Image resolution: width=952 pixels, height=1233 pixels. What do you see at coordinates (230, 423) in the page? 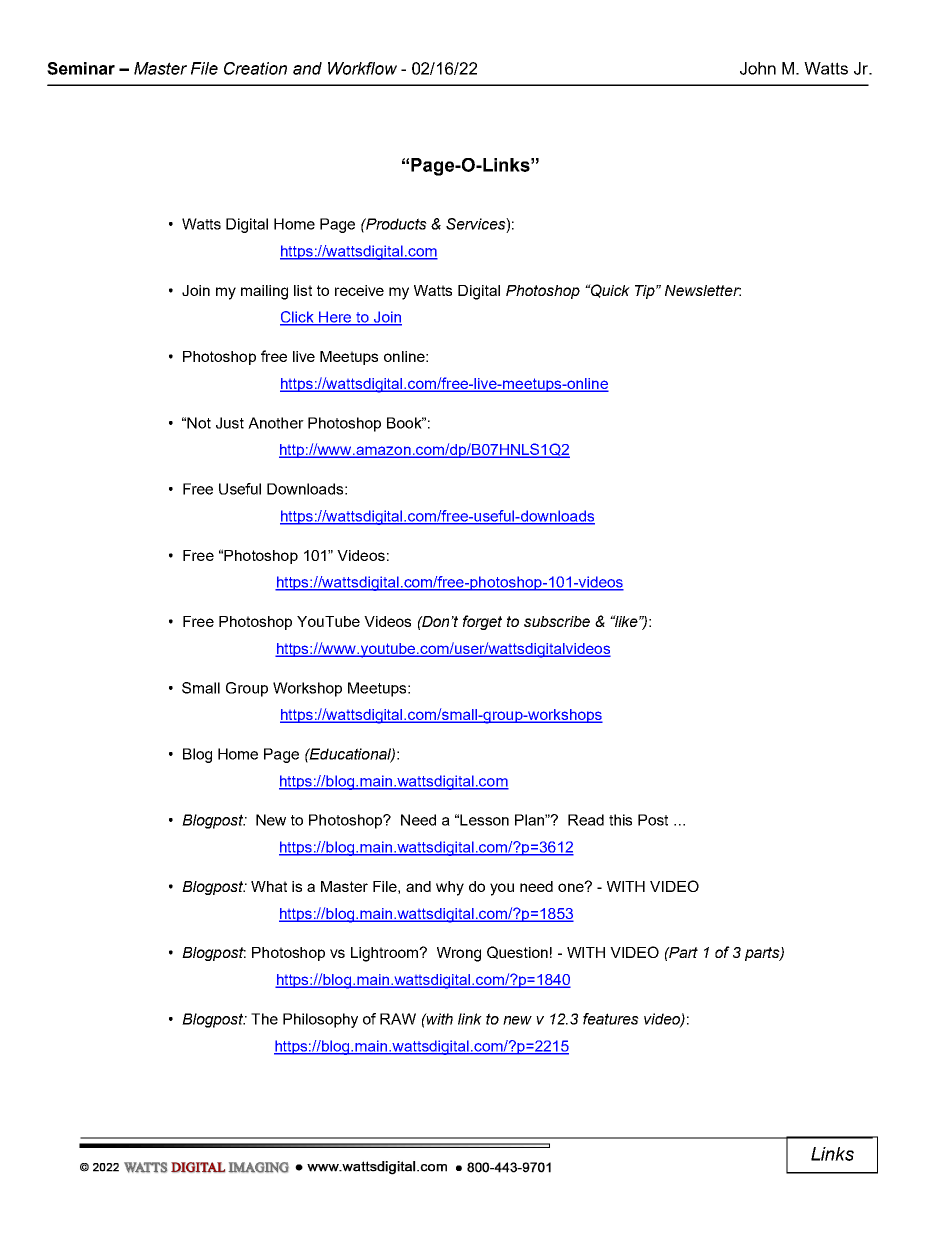
I see `Just` at bounding box center [230, 423].
